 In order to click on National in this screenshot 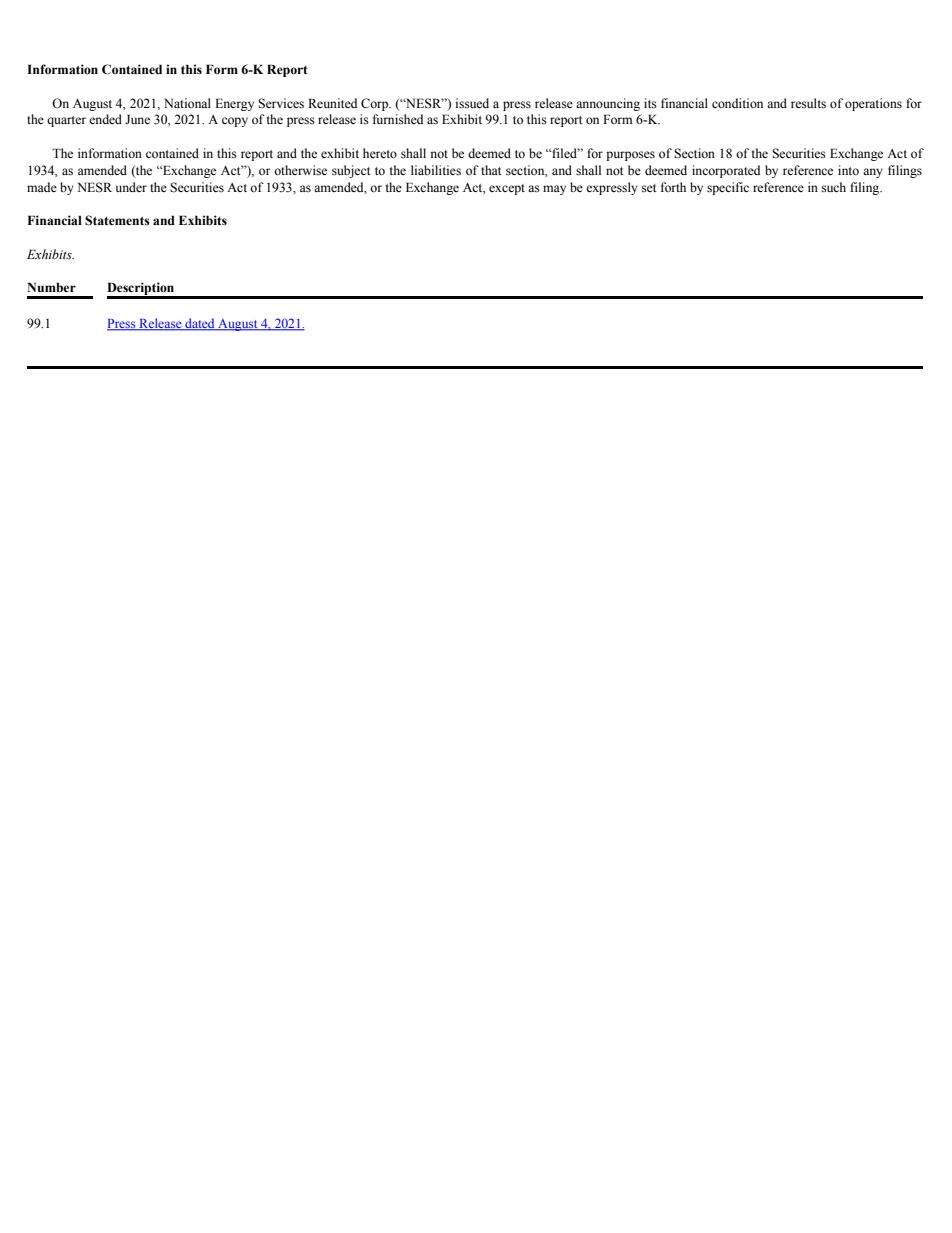, I will do `click(187, 103)`.
